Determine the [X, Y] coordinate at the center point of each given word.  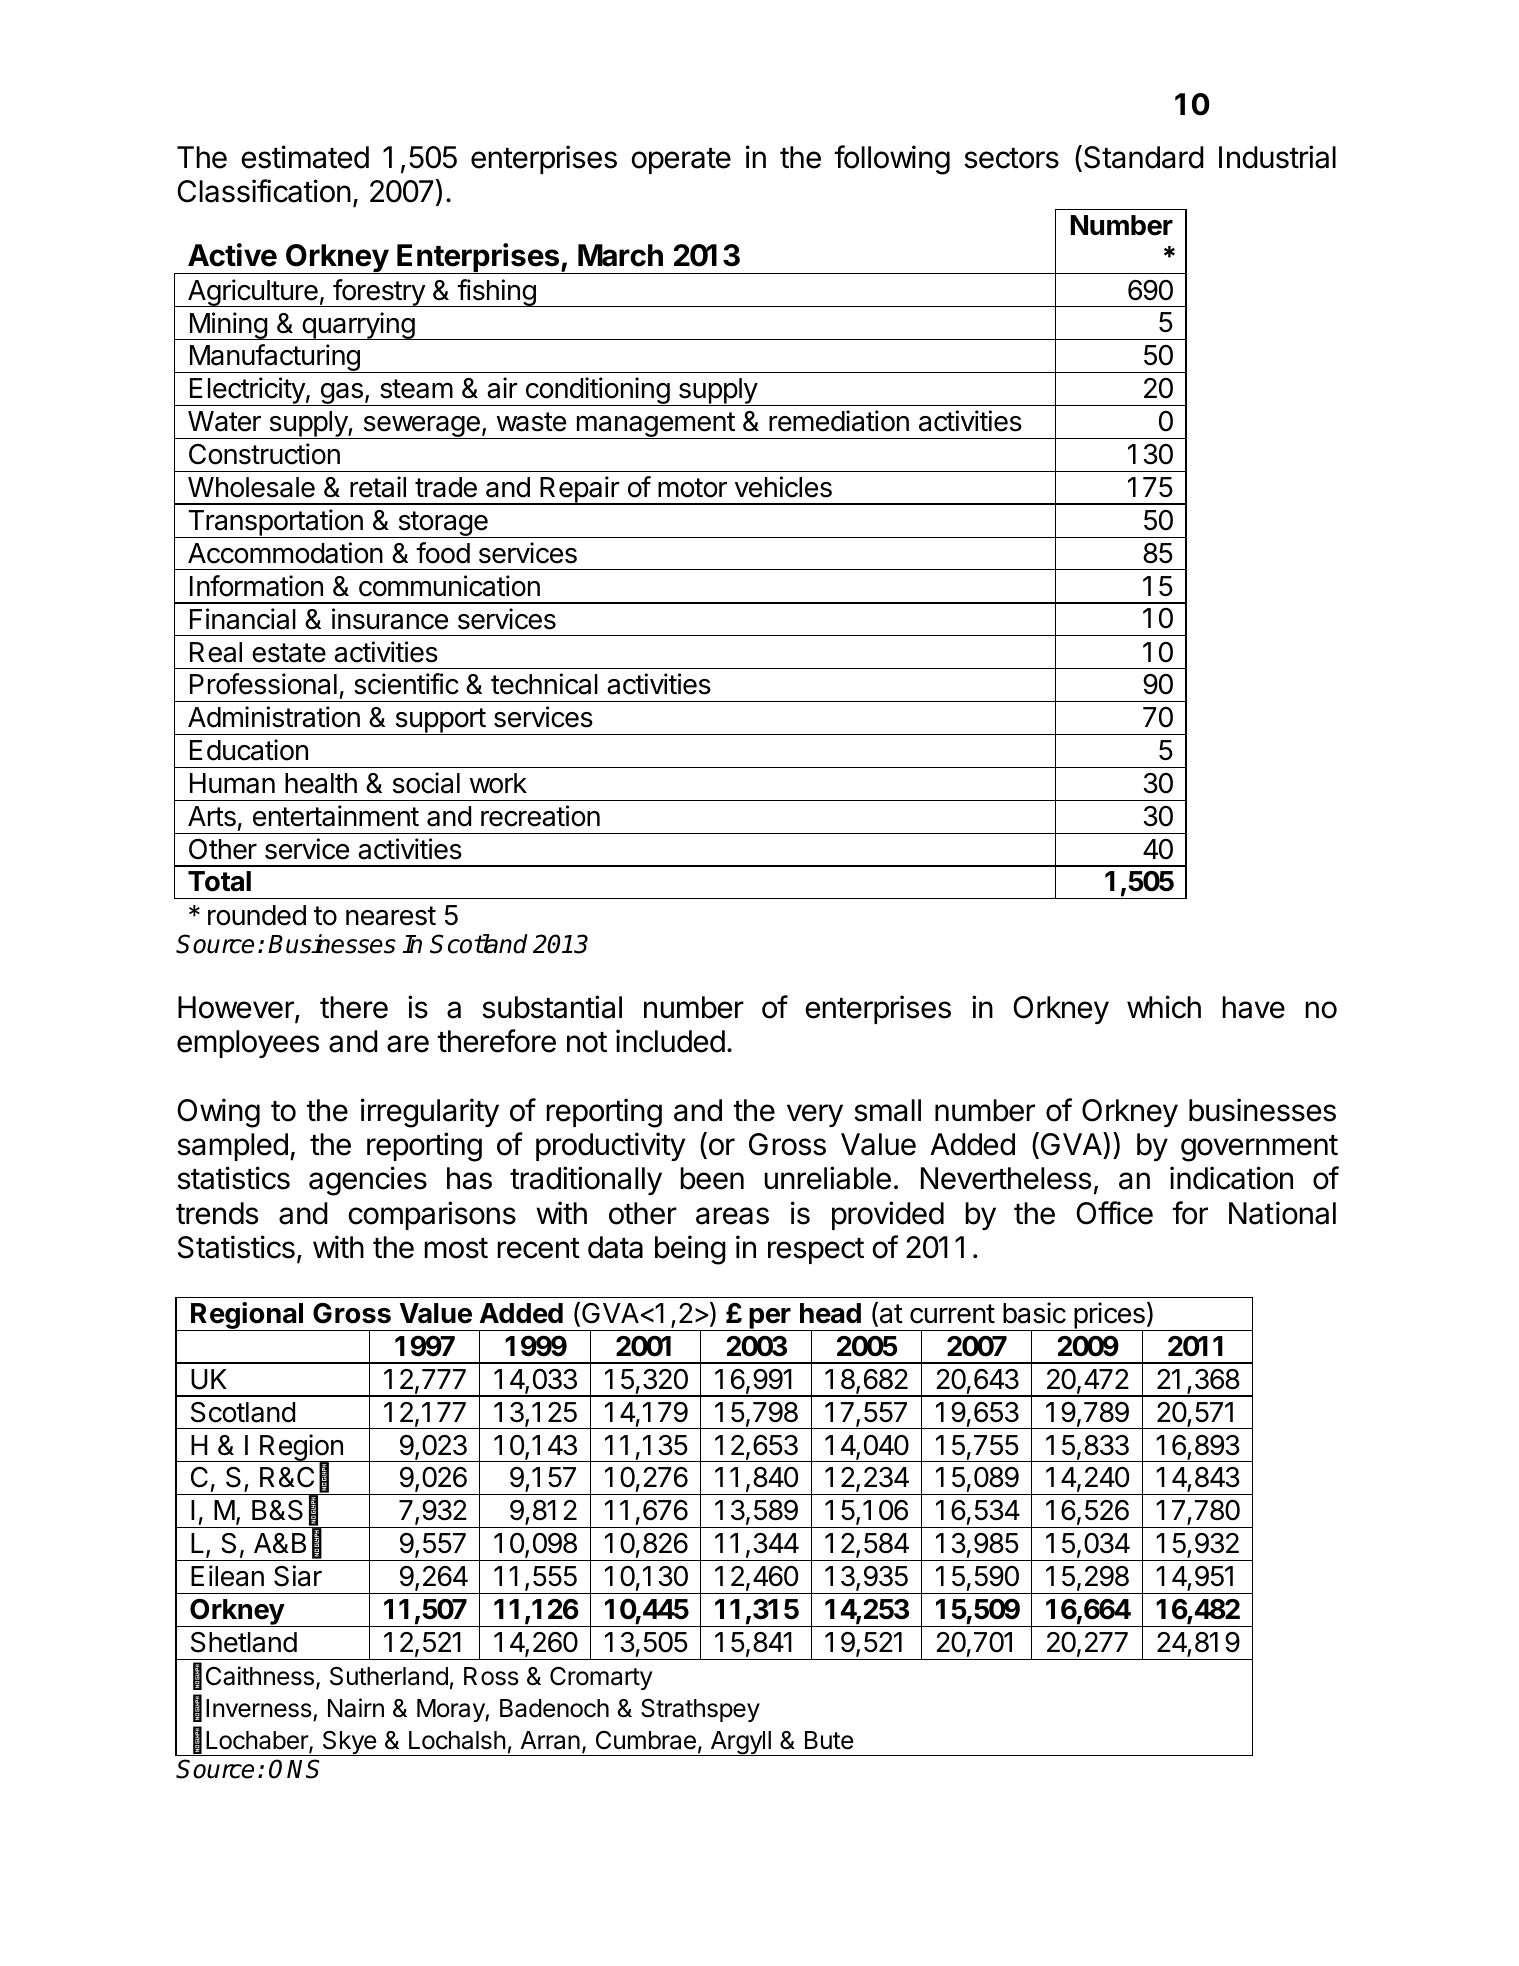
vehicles [783, 487]
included [670, 1041]
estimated [305, 157]
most [456, 1248]
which [1164, 1007]
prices [1109, 1316]
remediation [839, 421]
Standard [1144, 157]
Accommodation [285, 553]
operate [681, 161]
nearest [391, 916]
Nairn [356, 1708]
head [830, 1313]
